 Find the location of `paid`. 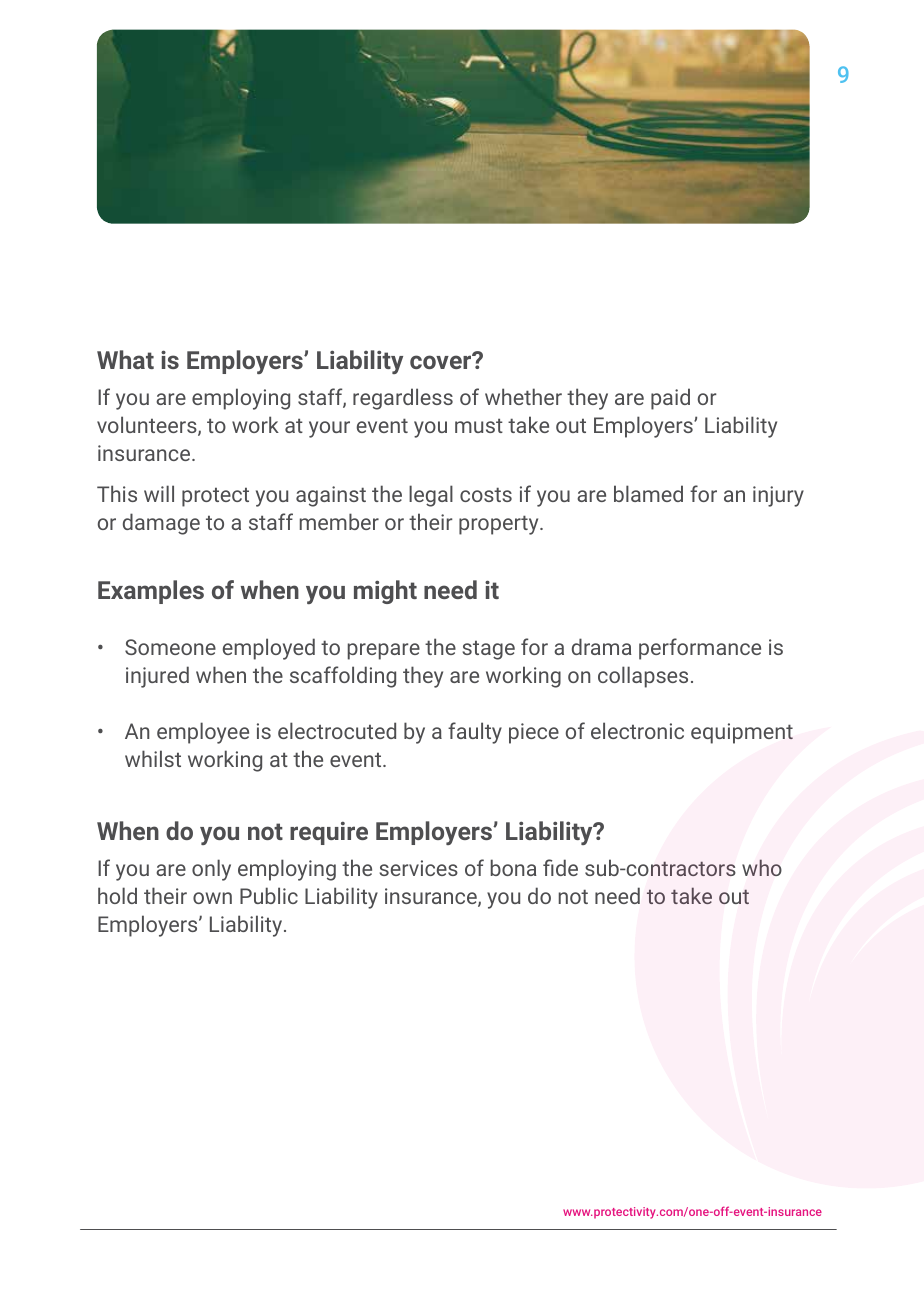

paid is located at coordinates (670, 399).
